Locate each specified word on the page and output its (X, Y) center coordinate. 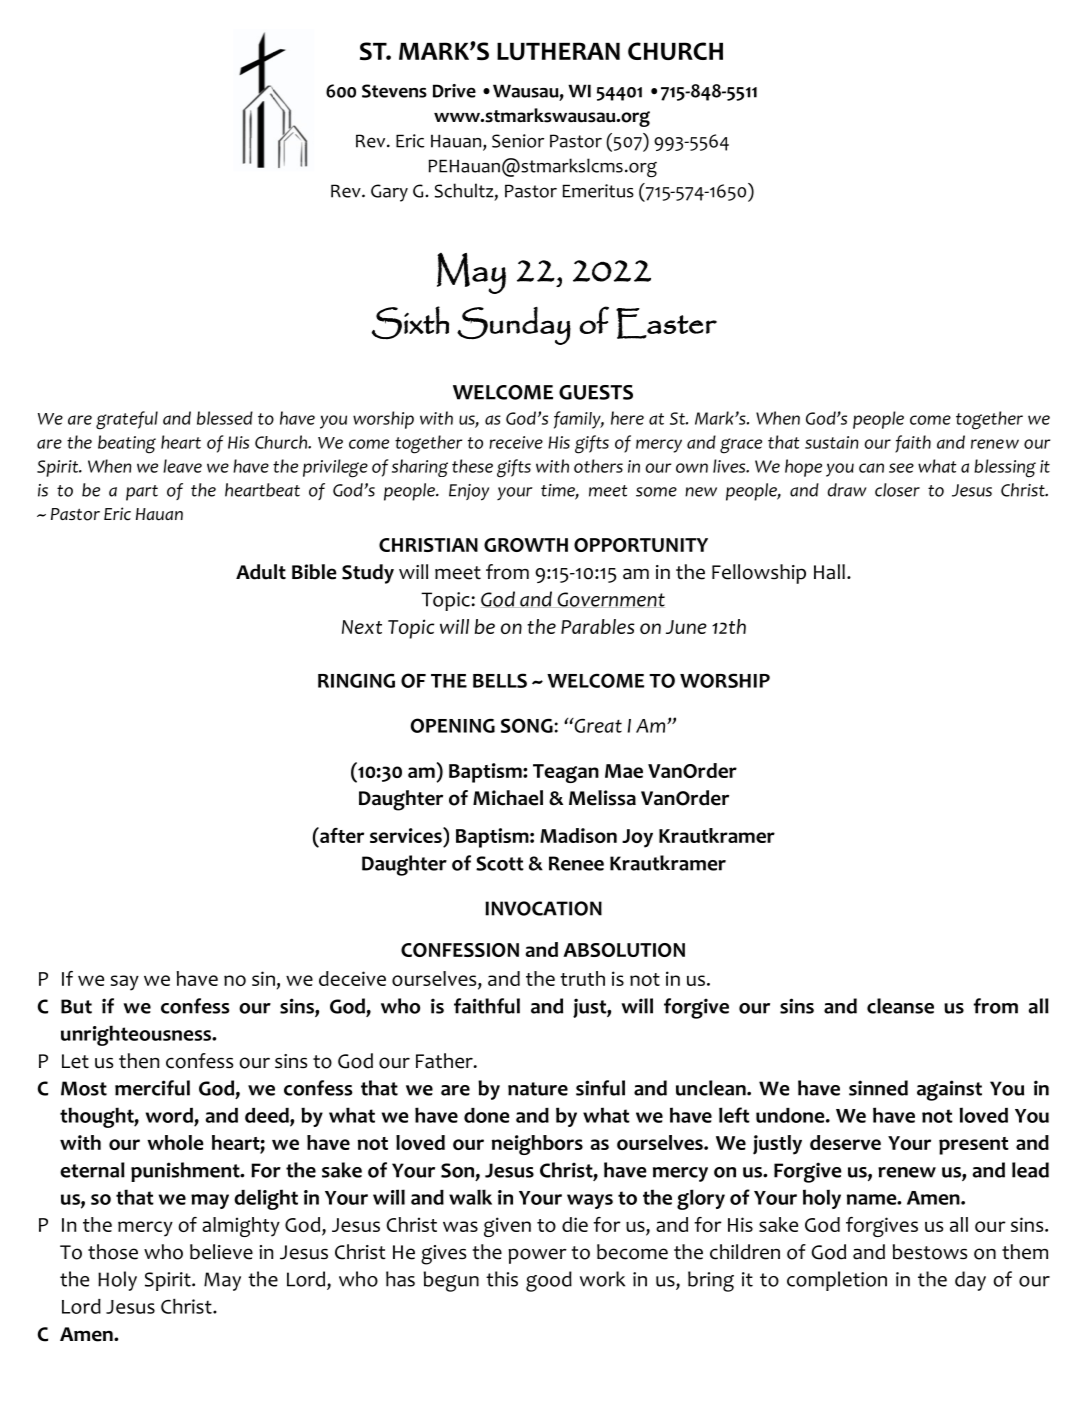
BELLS (500, 680)
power (537, 1256)
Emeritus (598, 191)
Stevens (394, 91)
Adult (261, 572)
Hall (829, 572)
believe (221, 1252)
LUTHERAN (558, 51)
